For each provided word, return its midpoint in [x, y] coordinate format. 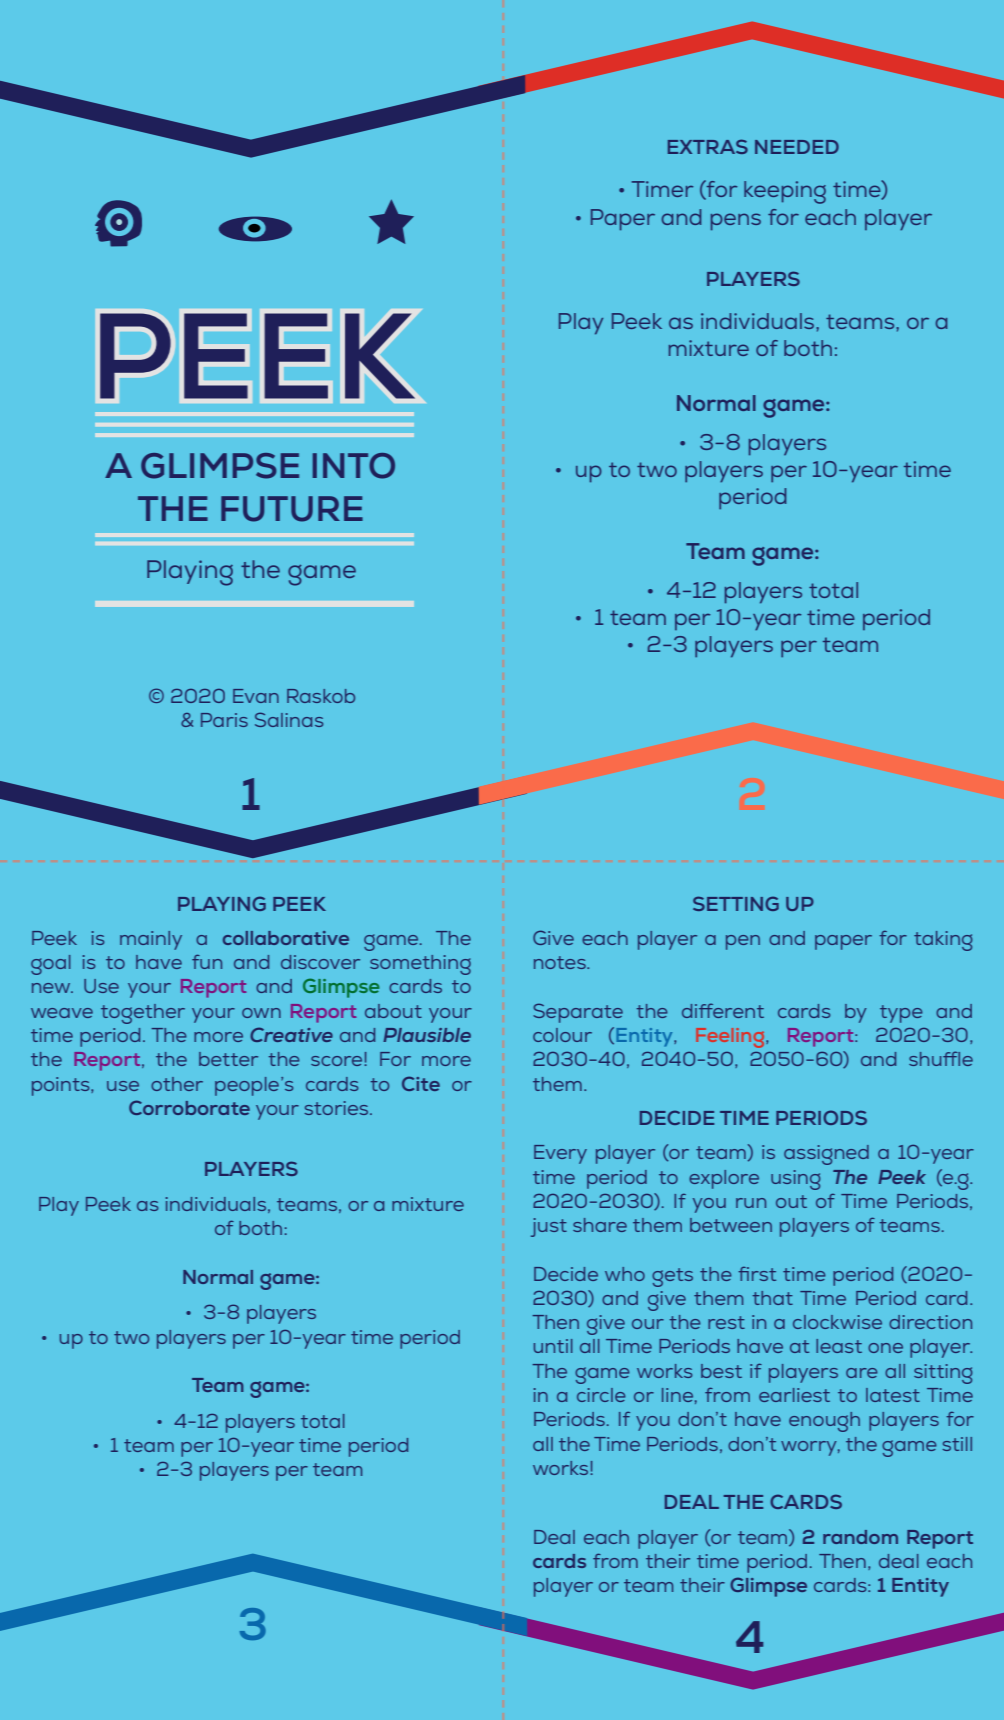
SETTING [736, 903]
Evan [256, 696]
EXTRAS [708, 146]
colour [562, 1035]
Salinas [289, 719]
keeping [785, 192]
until [553, 1346]
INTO [354, 466]
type [901, 1014]
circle [601, 1395]
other [177, 1084]
